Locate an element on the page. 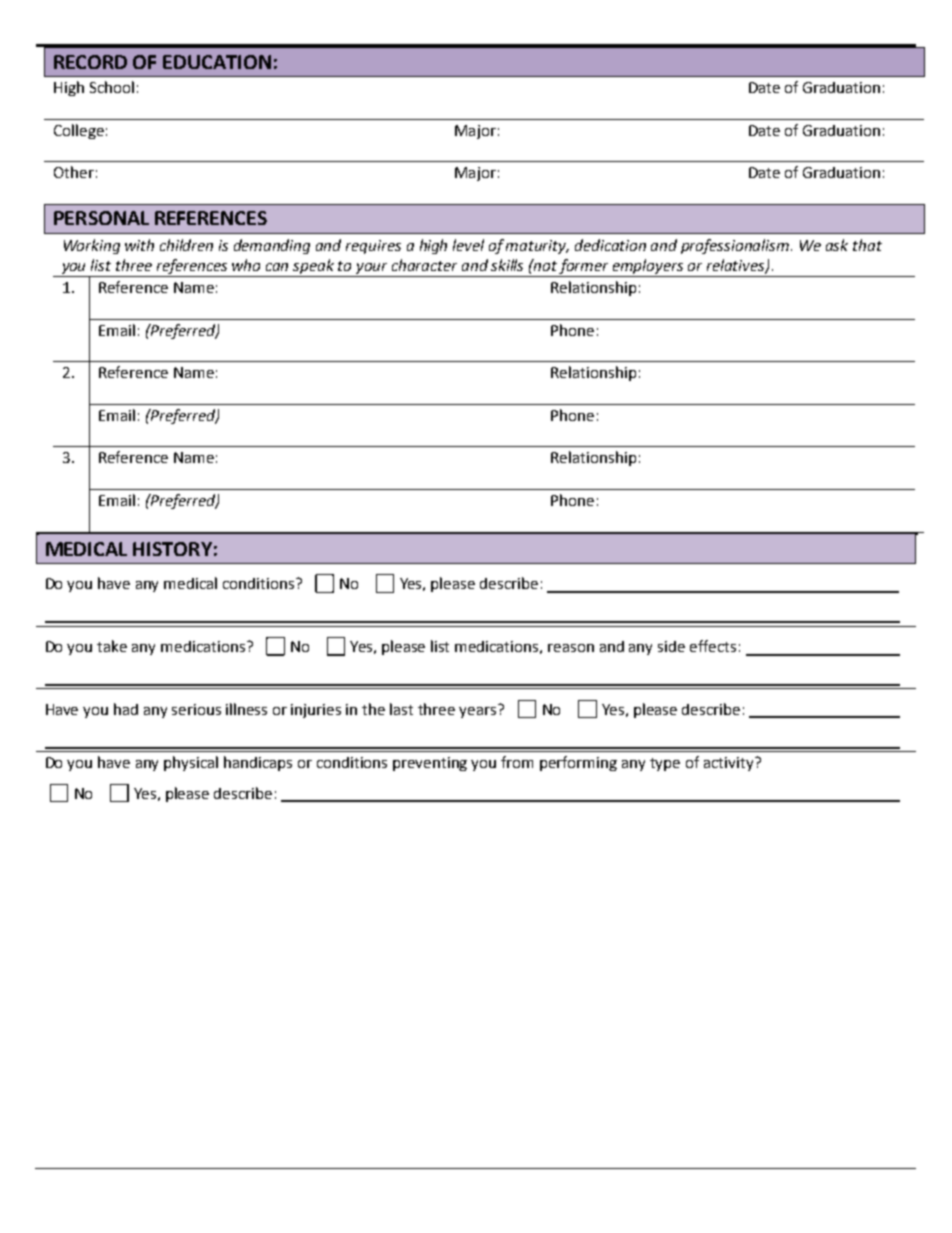 The width and height of the page is (952, 1233). EDUCATION is located at coordinates (217, 62).
